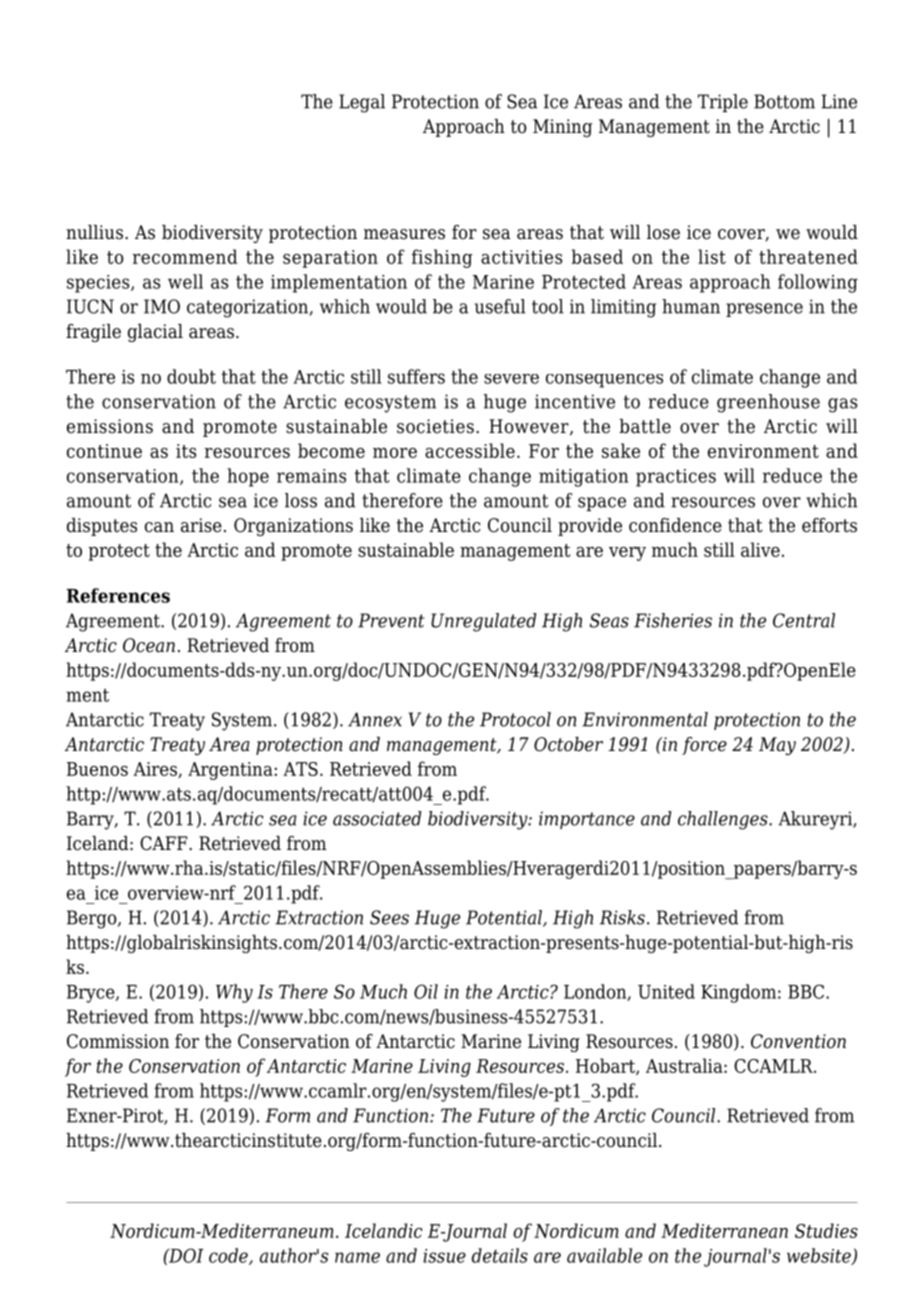 Image resolution: width=924 pixels, height=1308 pixels. I want to click on Why, so click(234, 993).
